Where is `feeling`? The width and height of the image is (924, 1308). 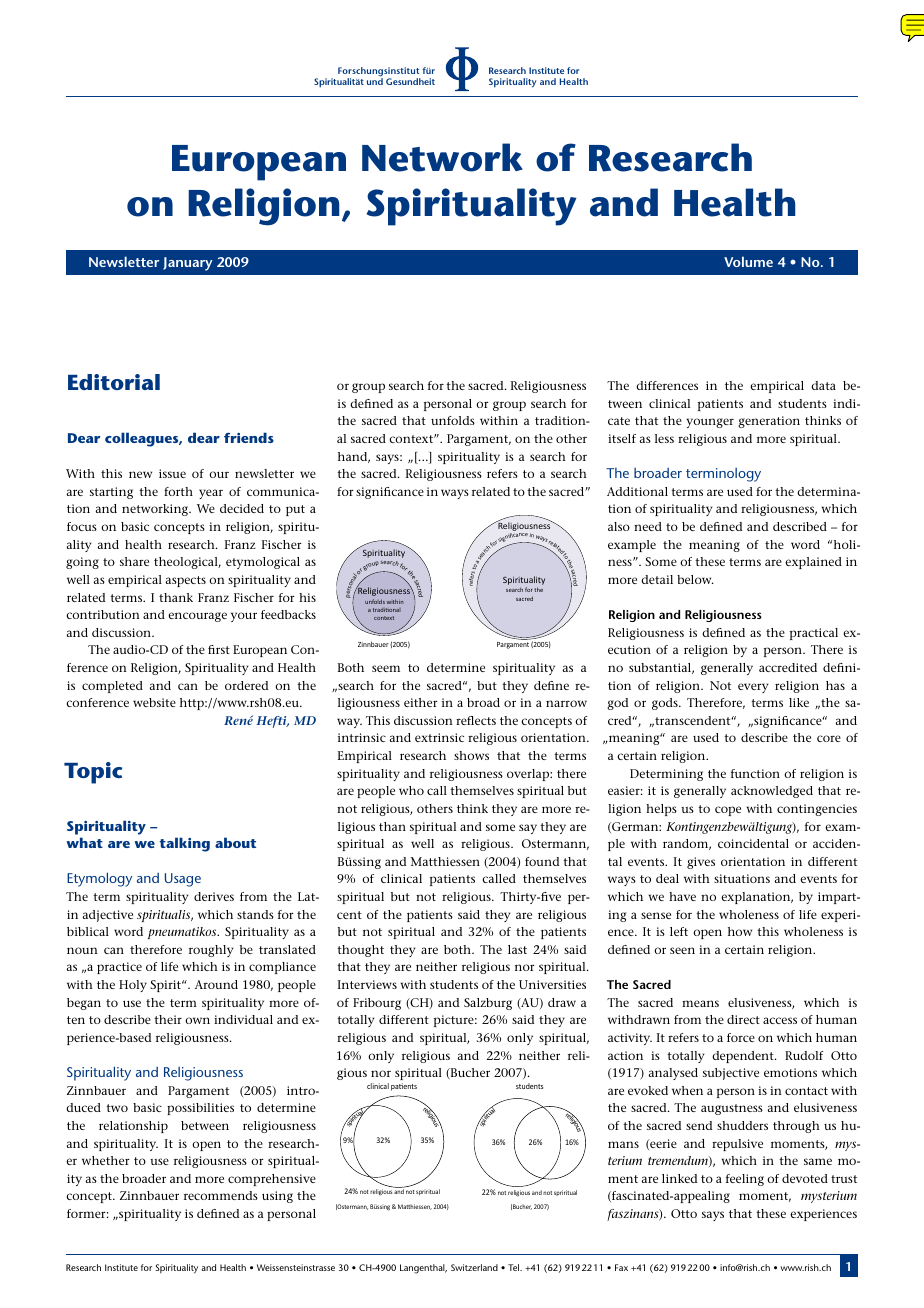
feeling is located at coordinates (745, 1180).
